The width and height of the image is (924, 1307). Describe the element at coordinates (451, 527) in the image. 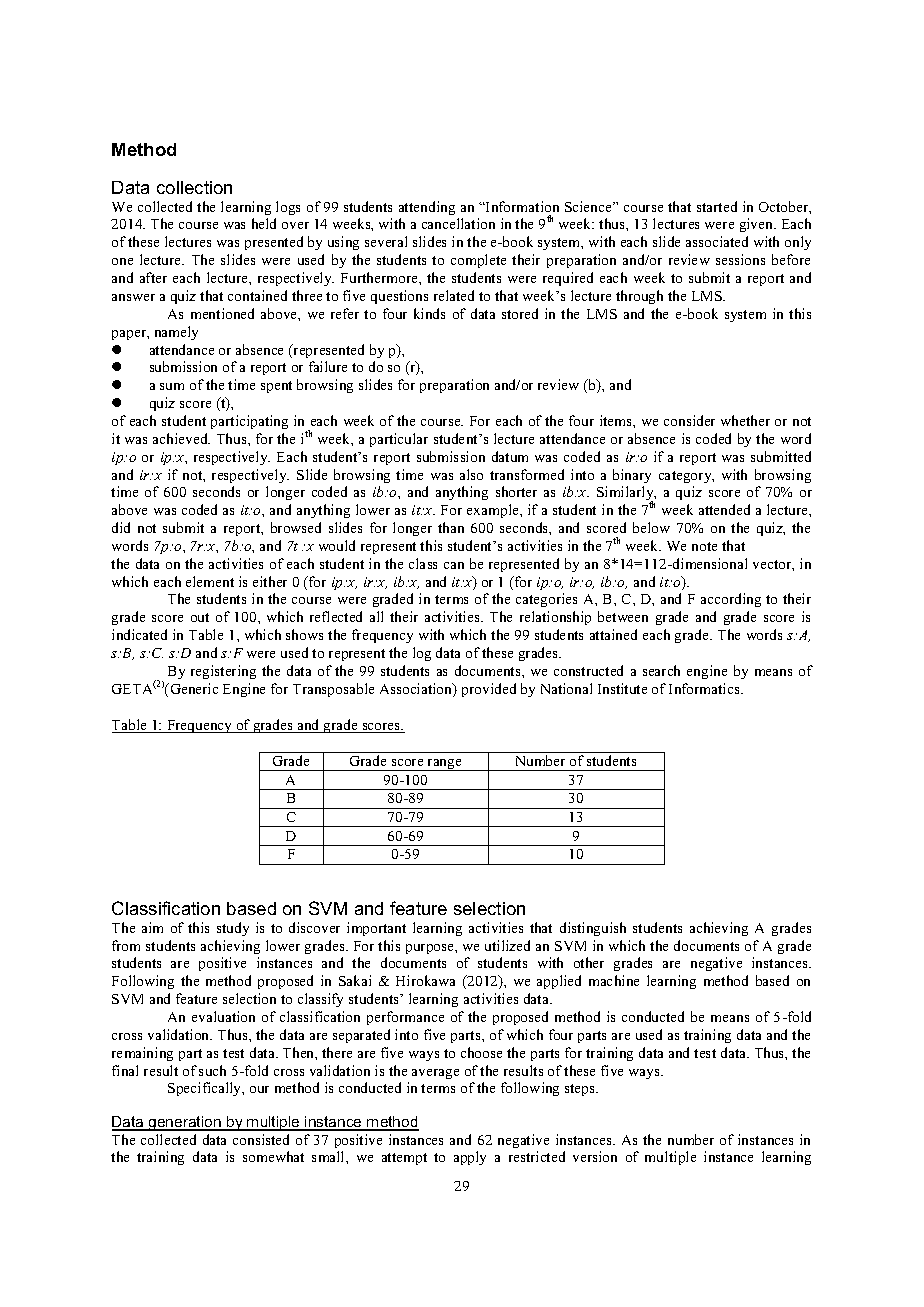

I see `than` at that location.
